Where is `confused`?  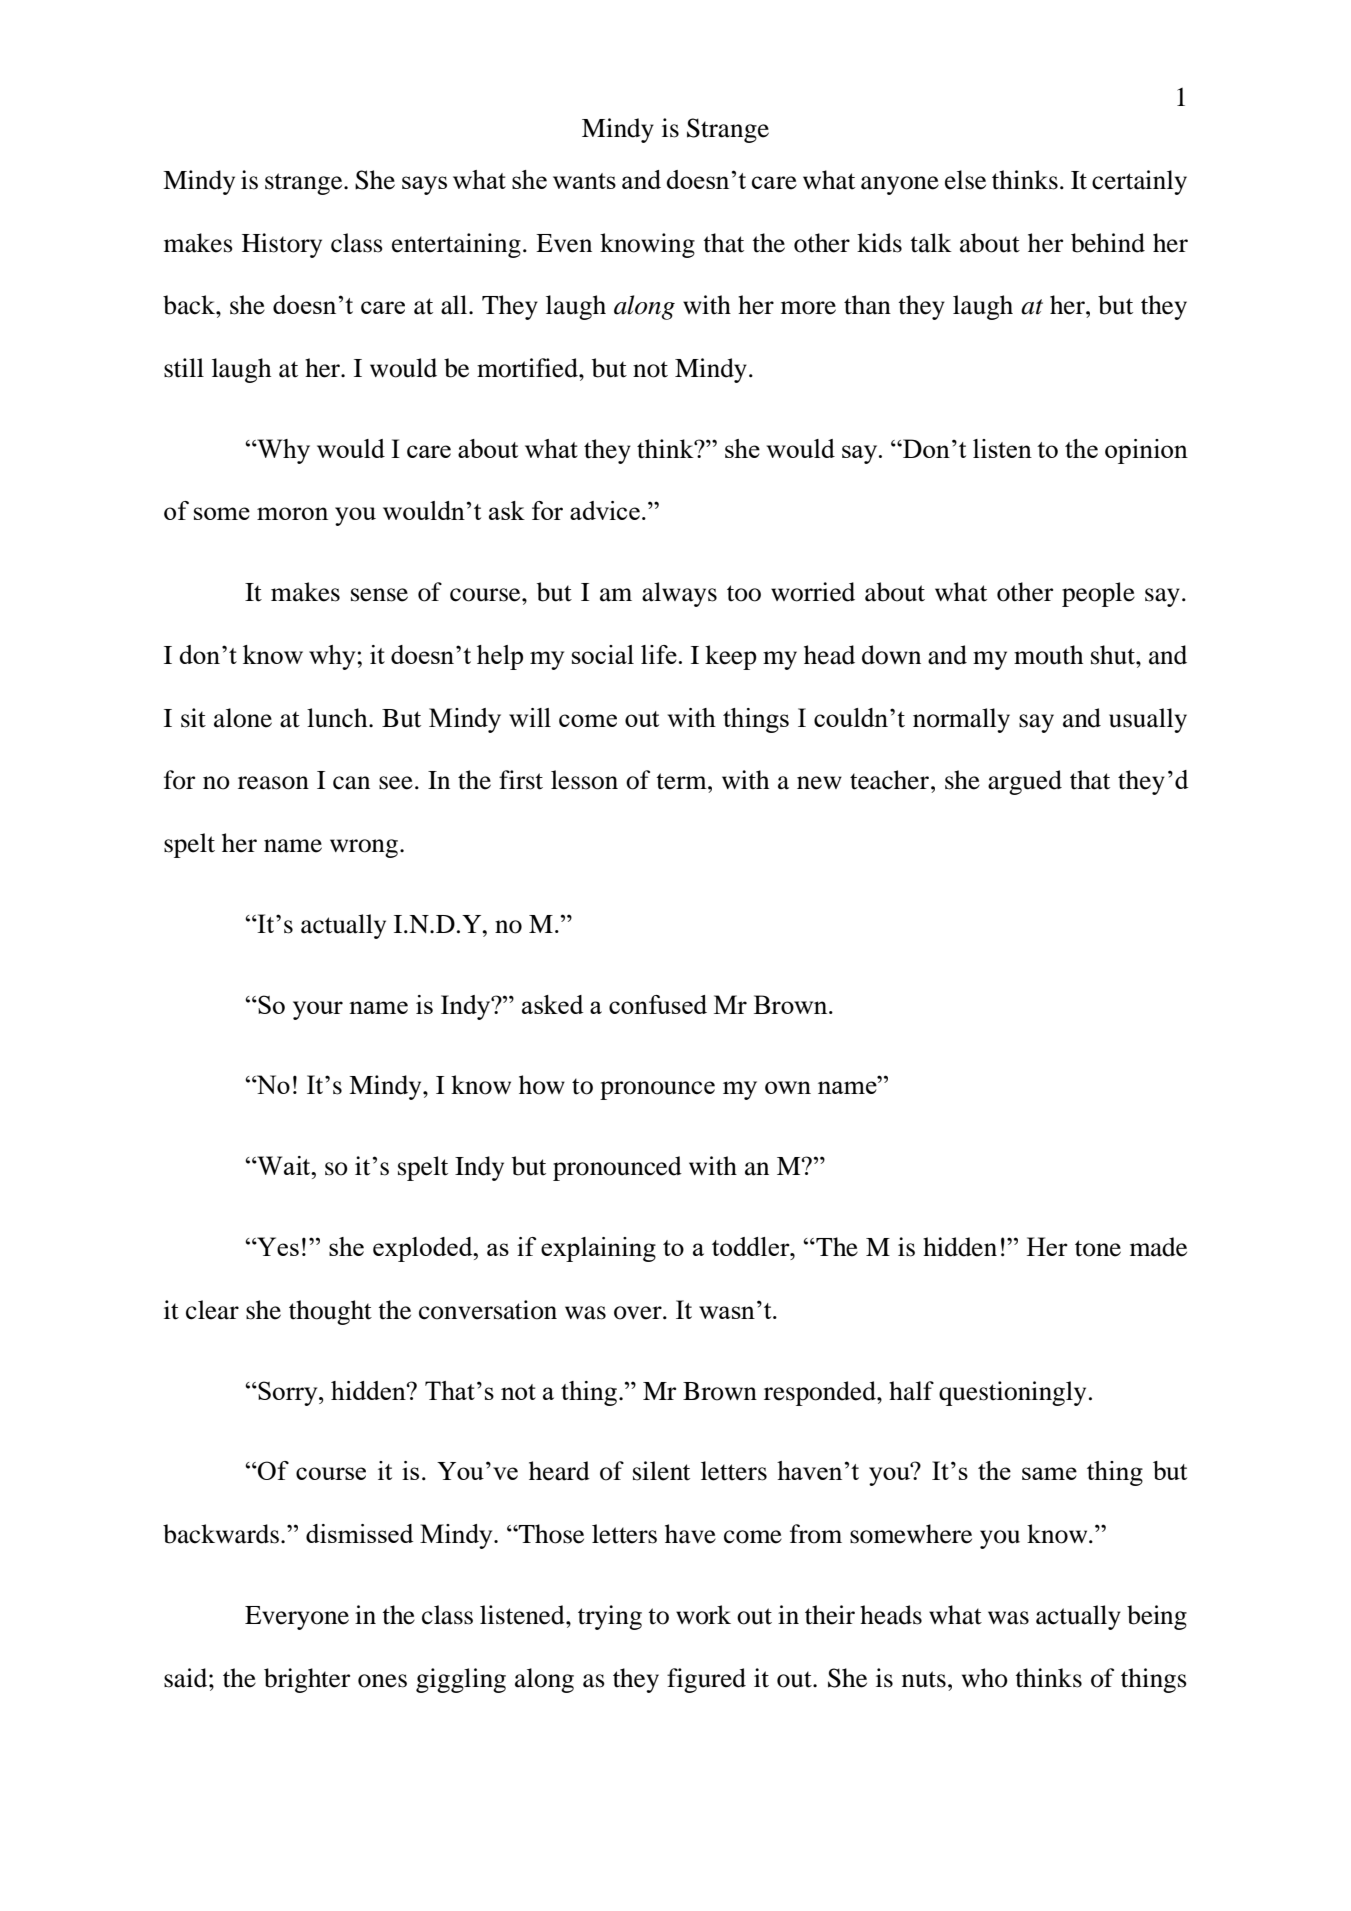
confused is located at coordinates (658, 1004).
